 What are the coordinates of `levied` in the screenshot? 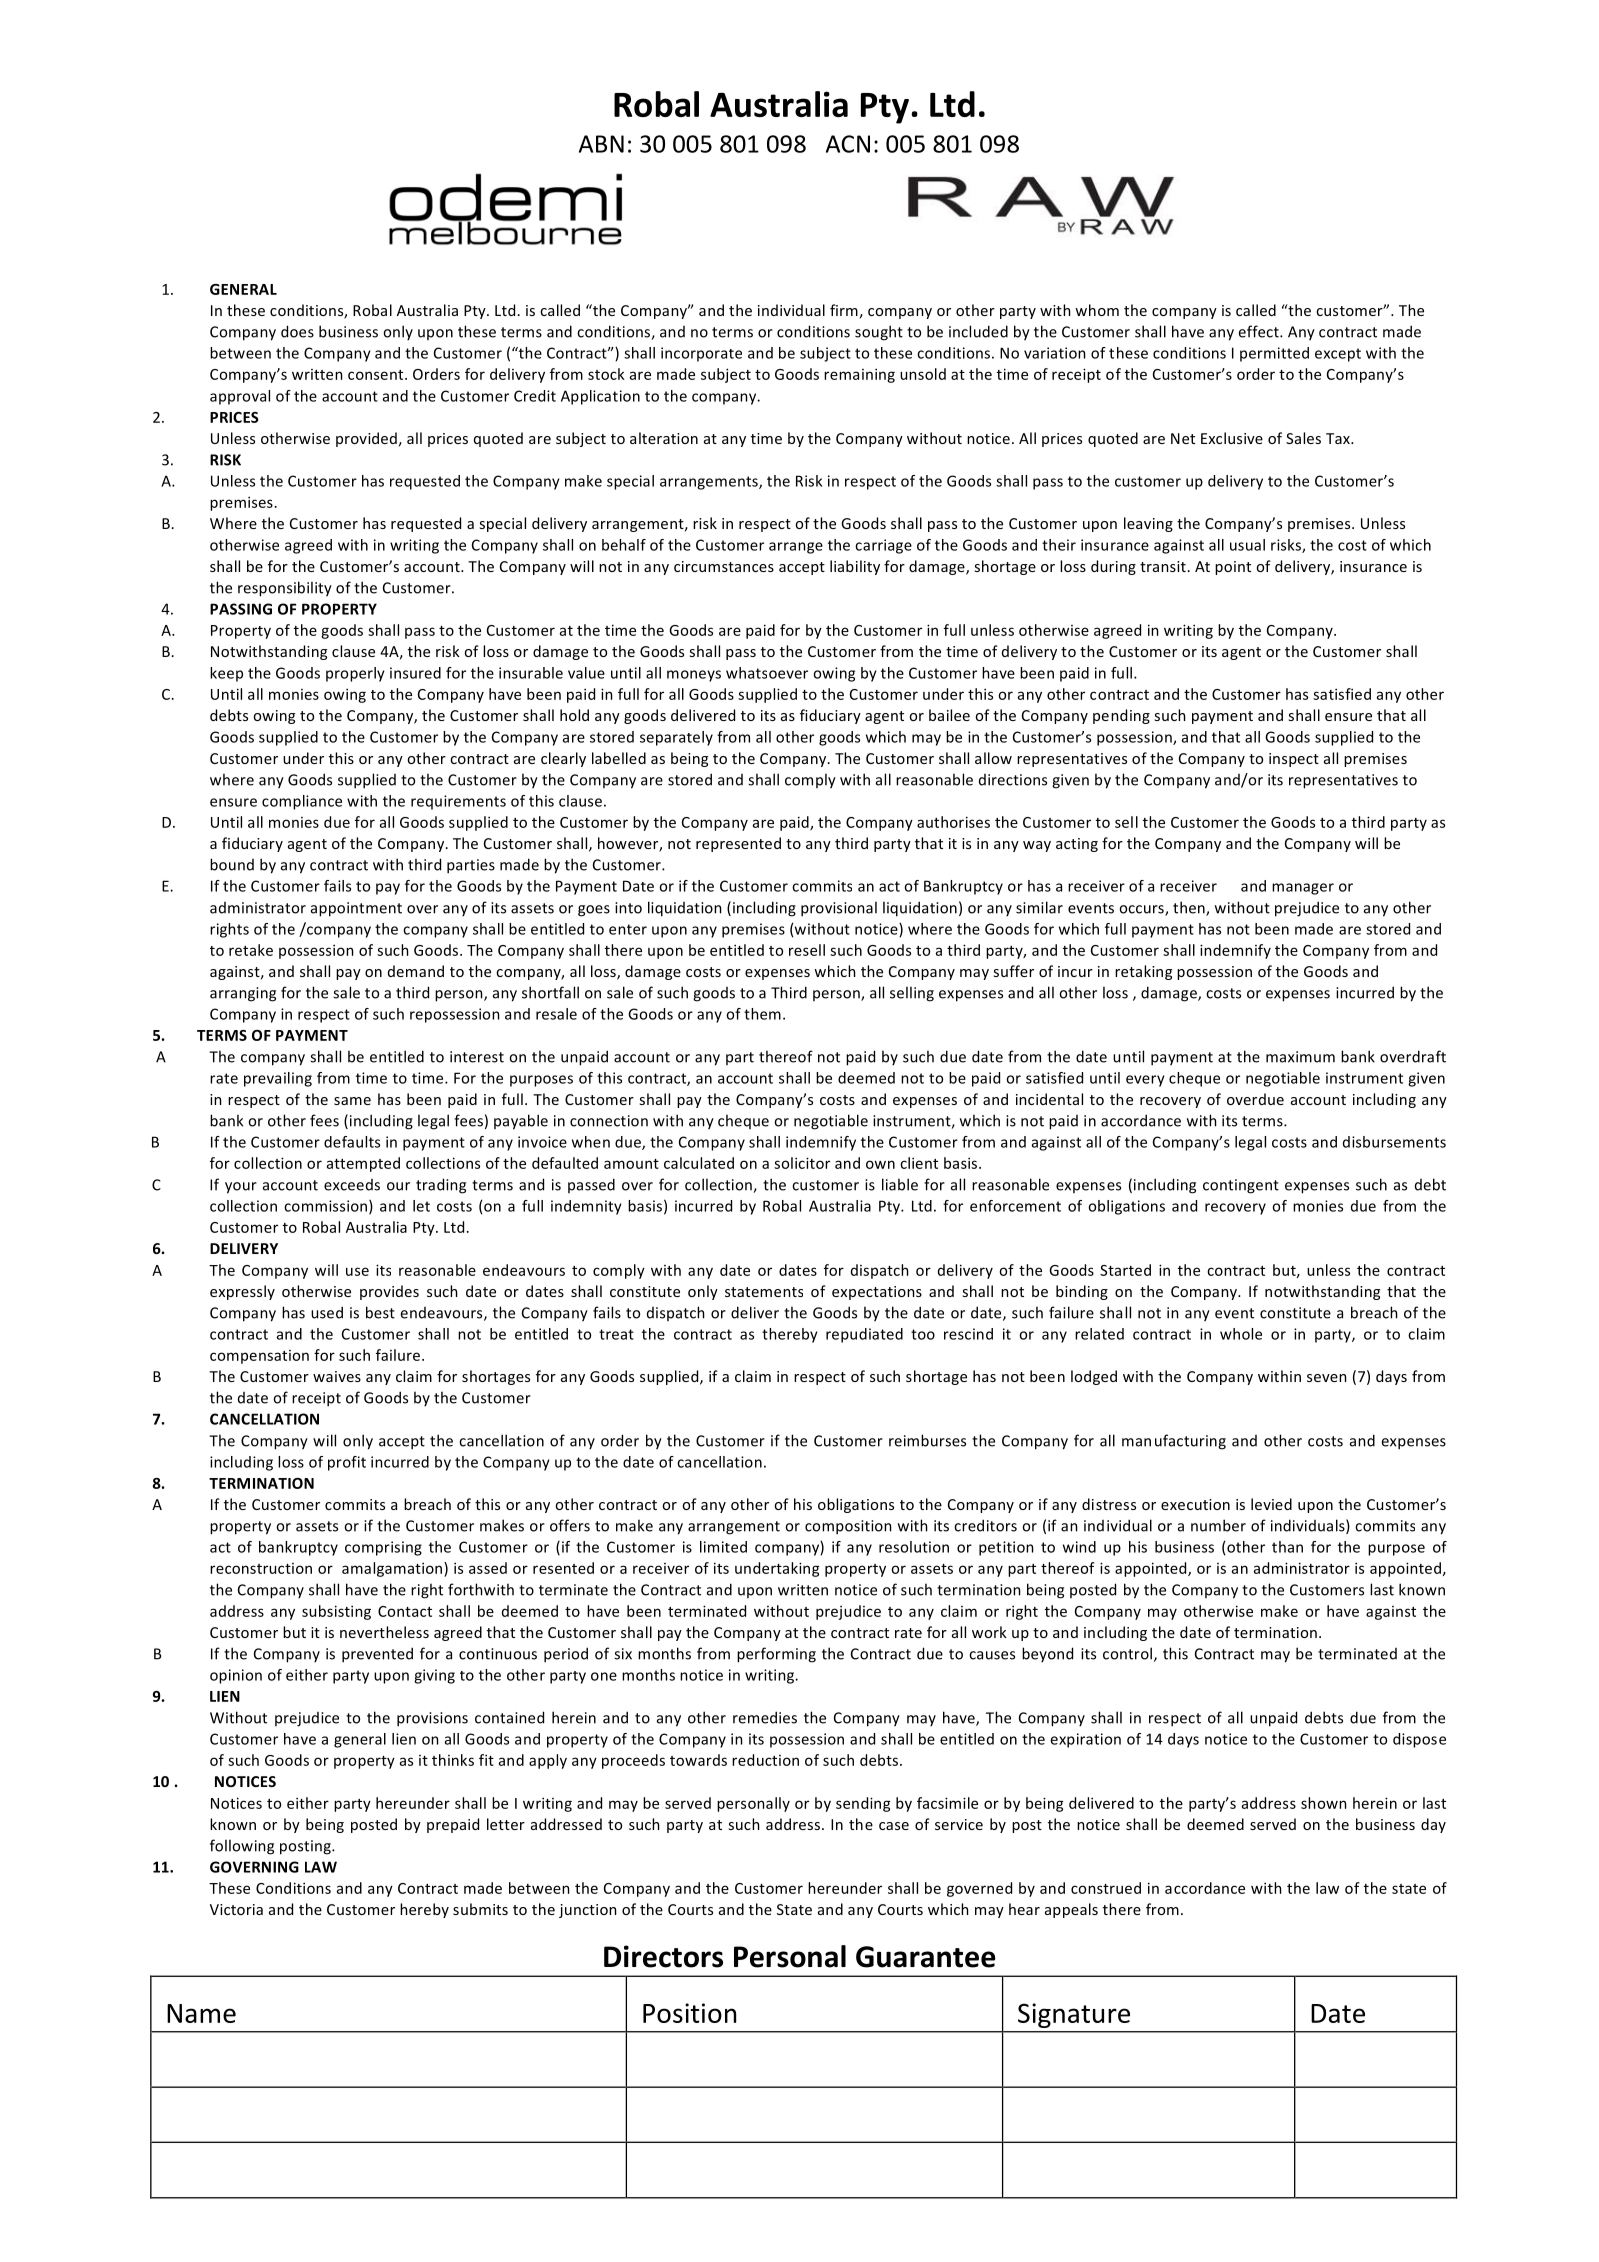 It's located at (1271, 1504).
